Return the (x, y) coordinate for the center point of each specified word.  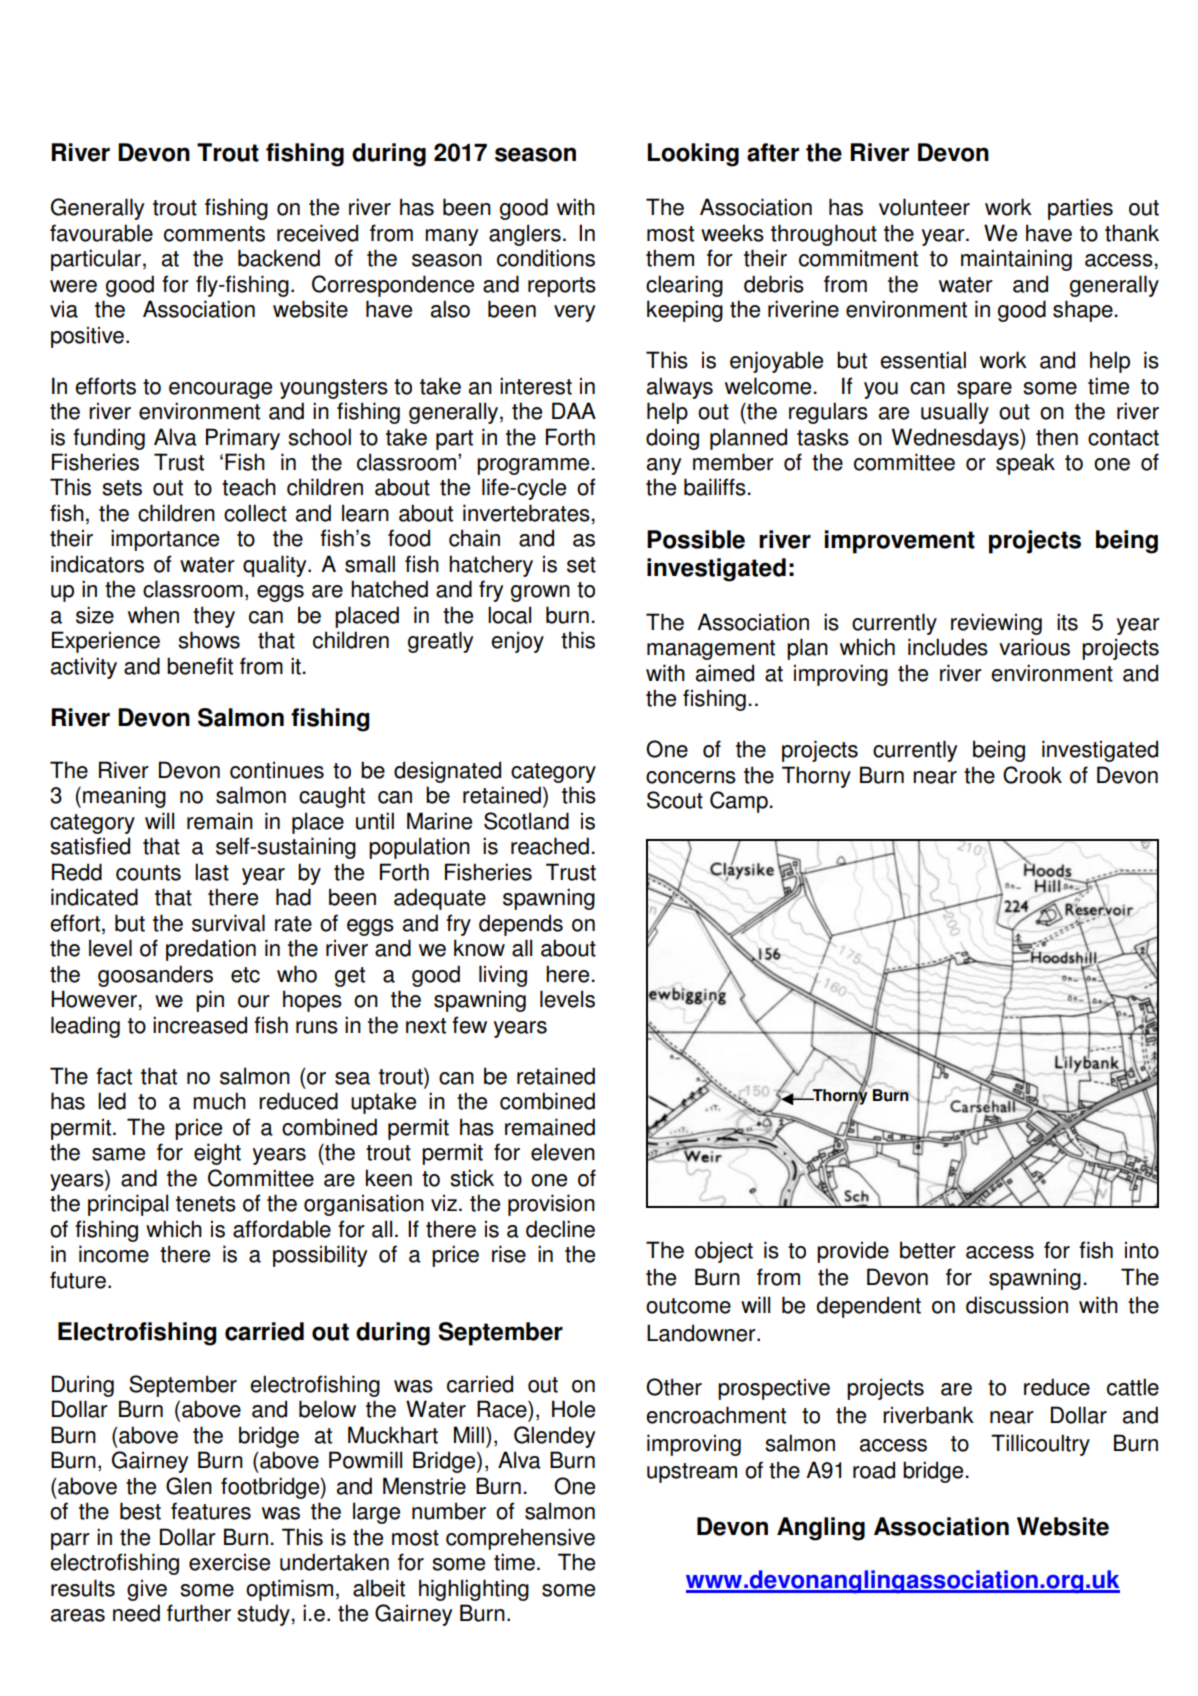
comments (214, 234)
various (1034, 647)
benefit (200, 666)
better (928, 1250)
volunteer (924, 207)
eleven (563, 1152)
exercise (229, 1562)
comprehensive (520, 1539)
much (219, 1101)
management (711, 650)
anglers (525, 235)
